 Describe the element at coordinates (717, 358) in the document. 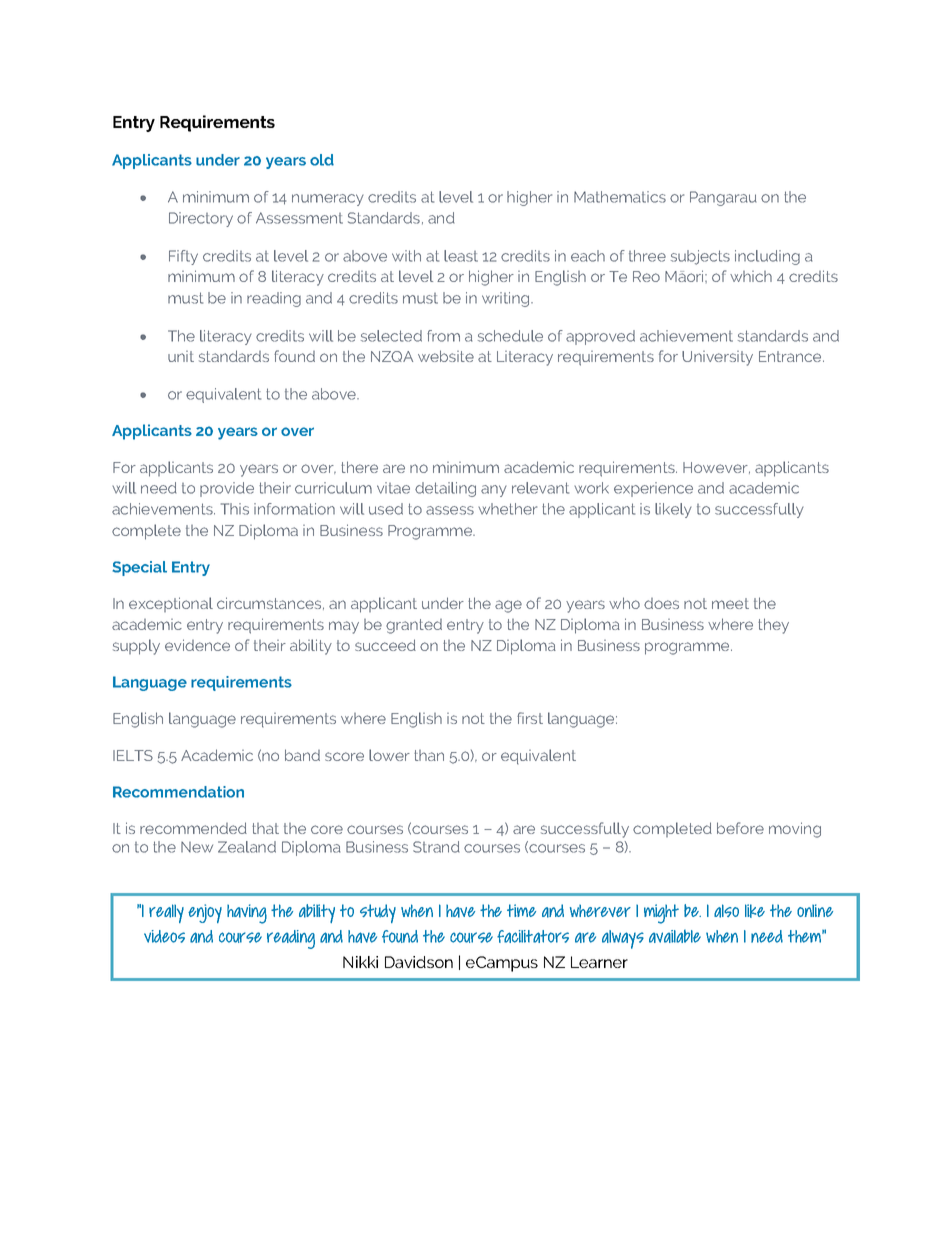

I see `University` at that location.
